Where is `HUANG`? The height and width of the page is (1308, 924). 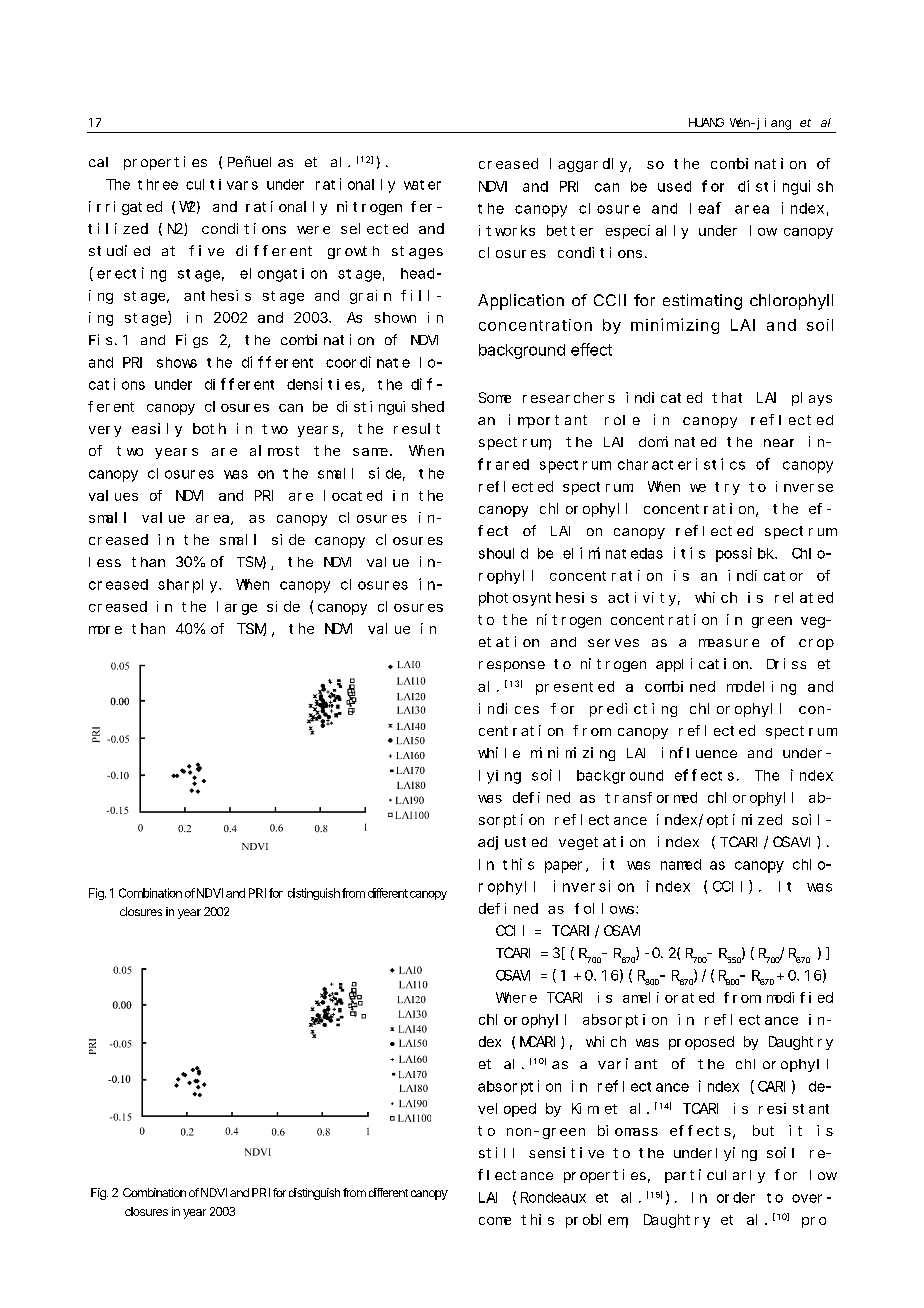
HUANG is located at coordinates (706, 122).
